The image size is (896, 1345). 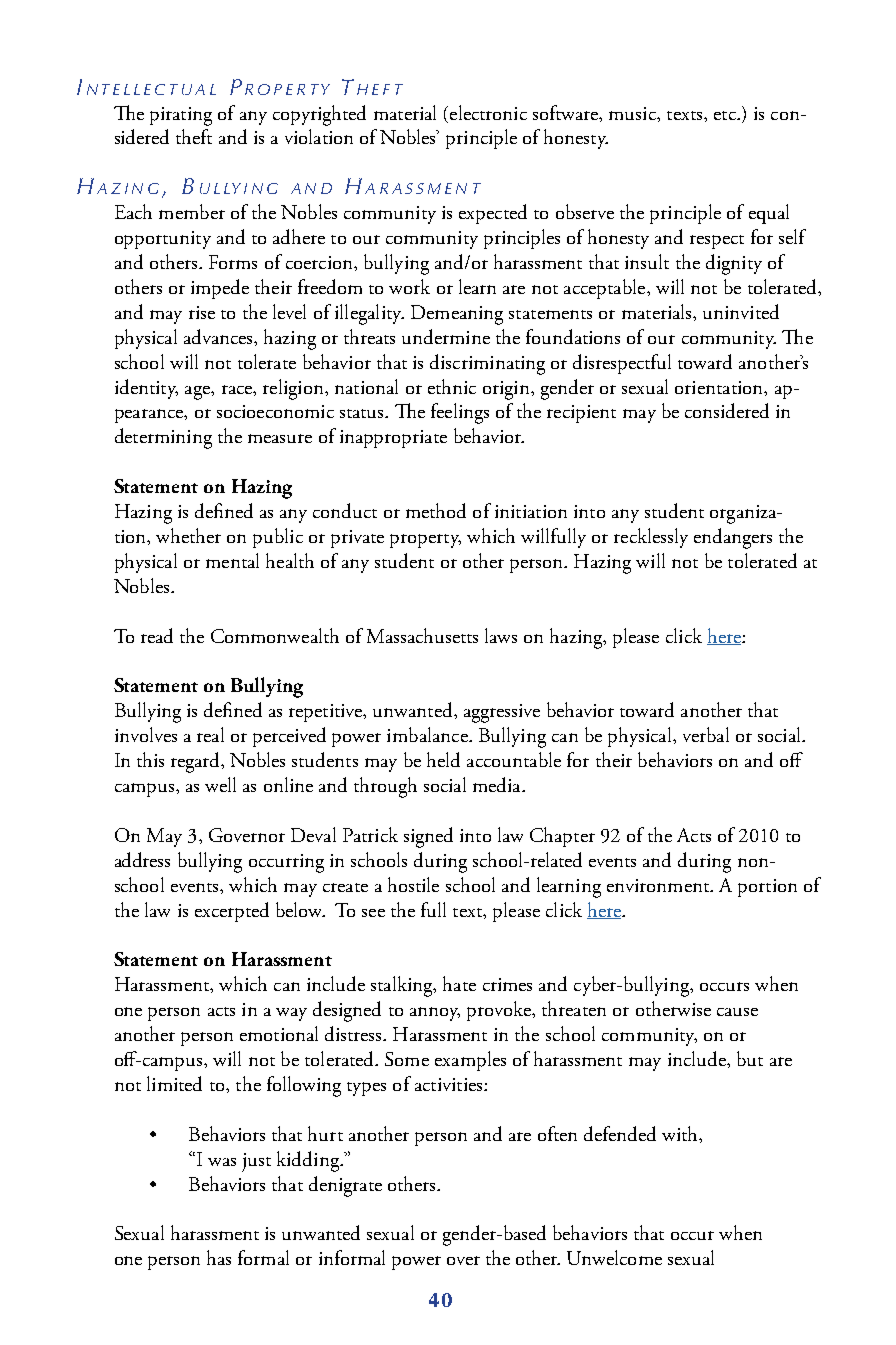 I want to click on denigrate, so click(x=345, y=1186).
